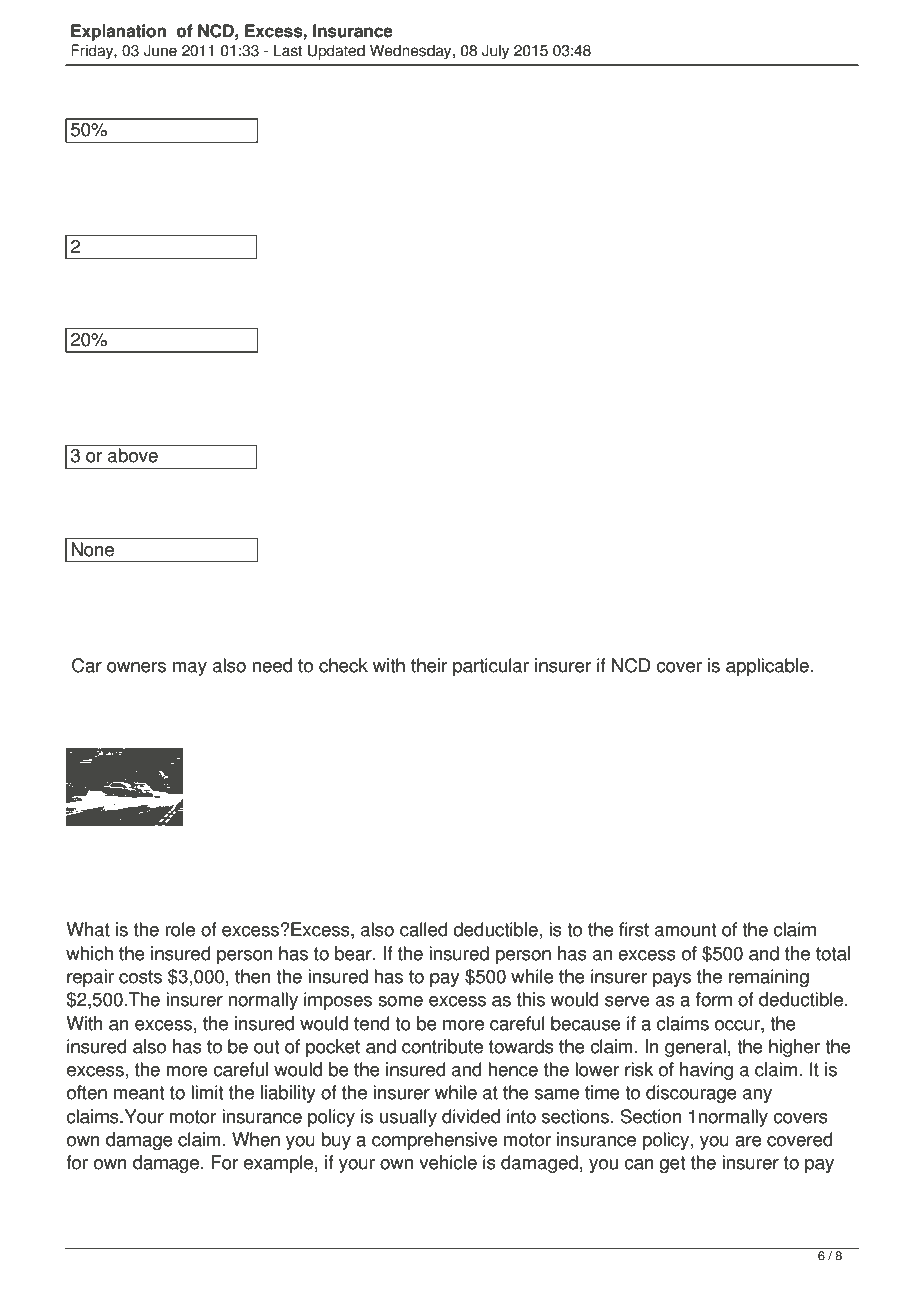 The height and width of the screenshot is (1308, 924). I want to click on their, so click(429, 665).
